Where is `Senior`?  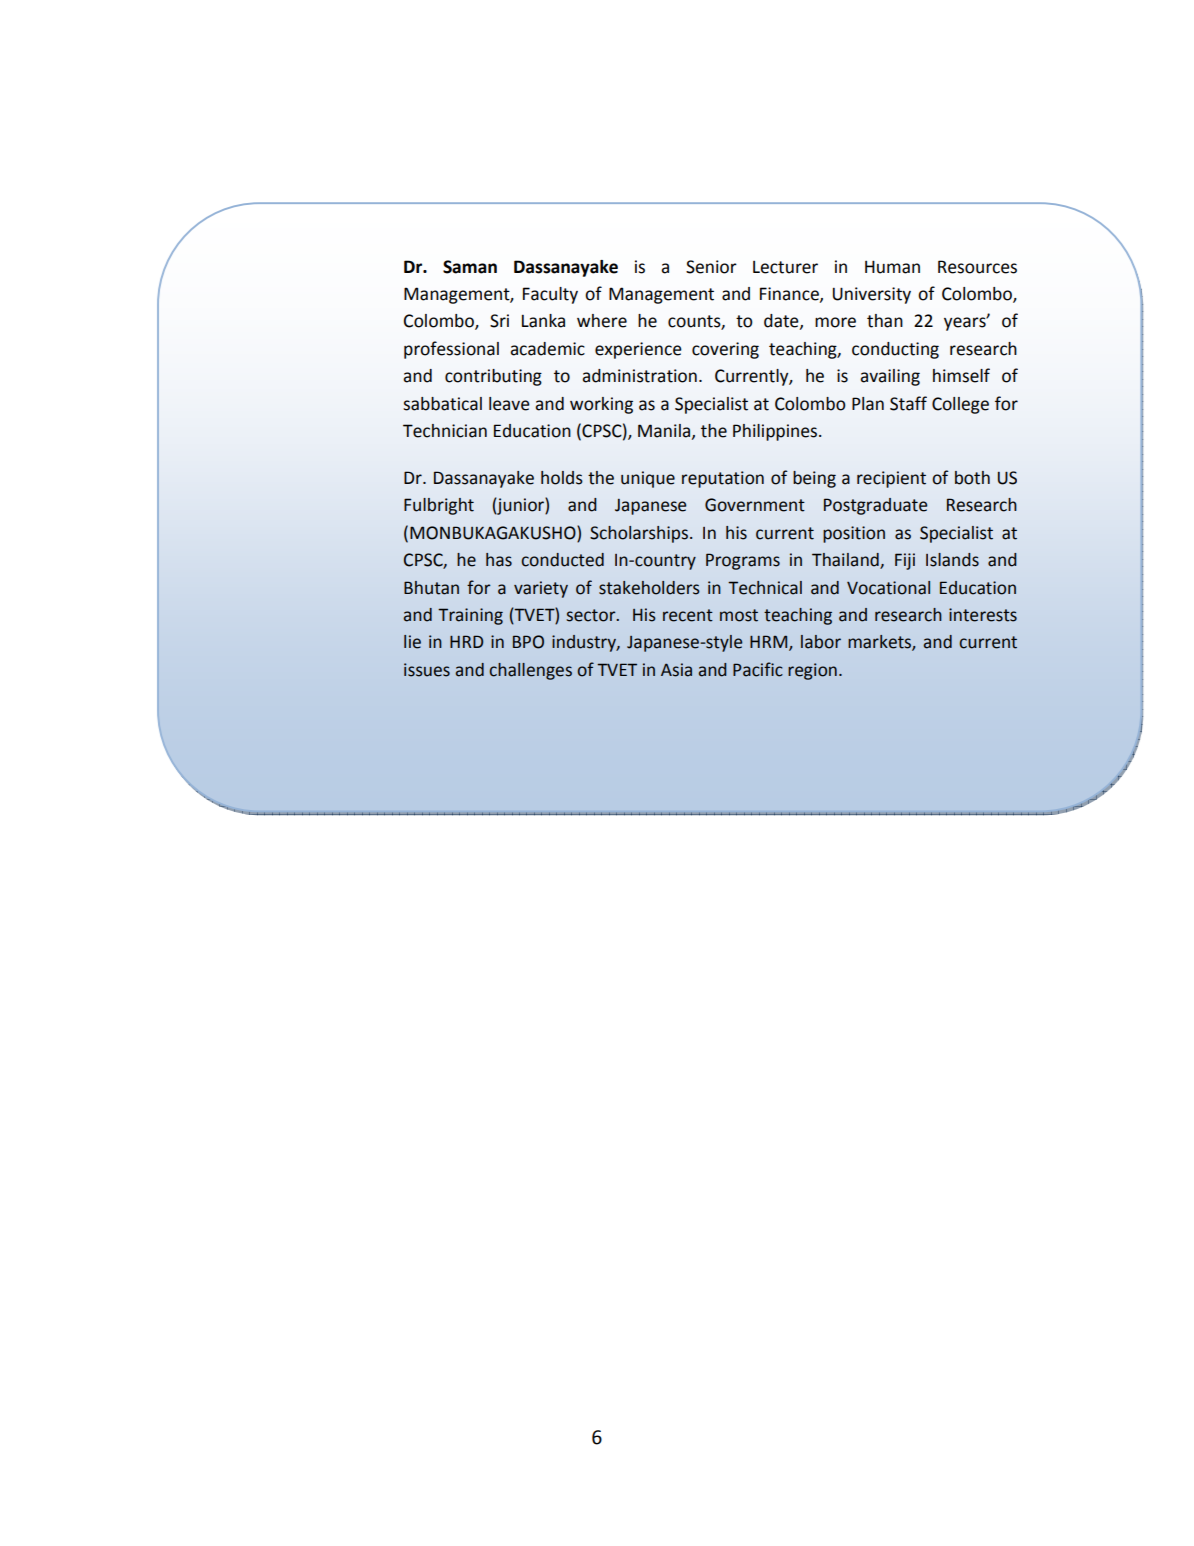 Senior is located at coordinates (711, 267).
